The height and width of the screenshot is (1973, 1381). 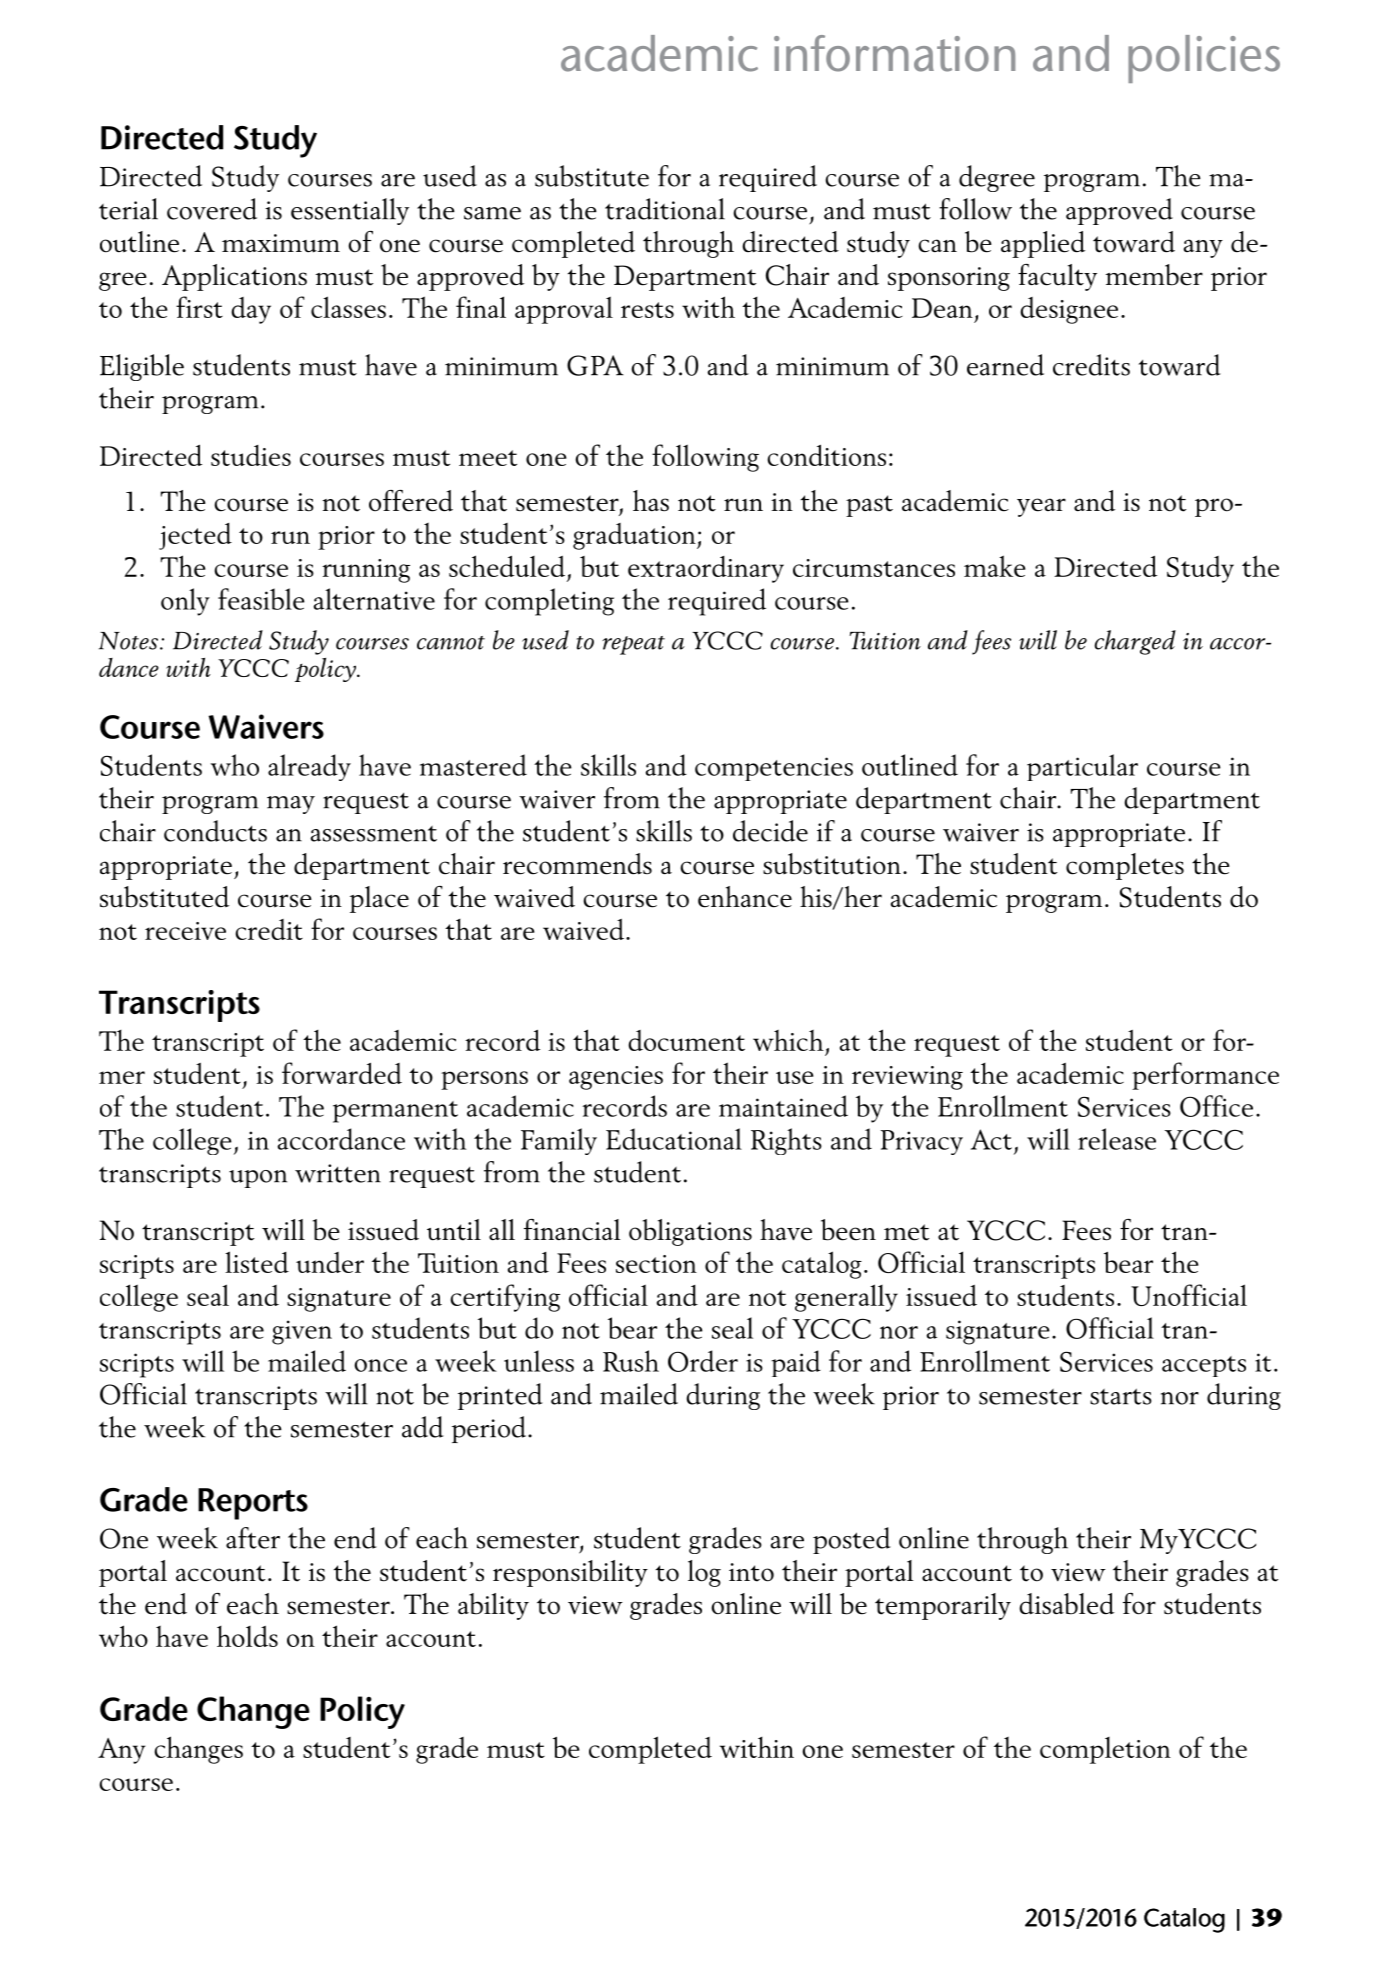 What do you see at coordinates (1117, 1139) in the screenshot?
I see `release` at bounding box center [1117, 1139].
